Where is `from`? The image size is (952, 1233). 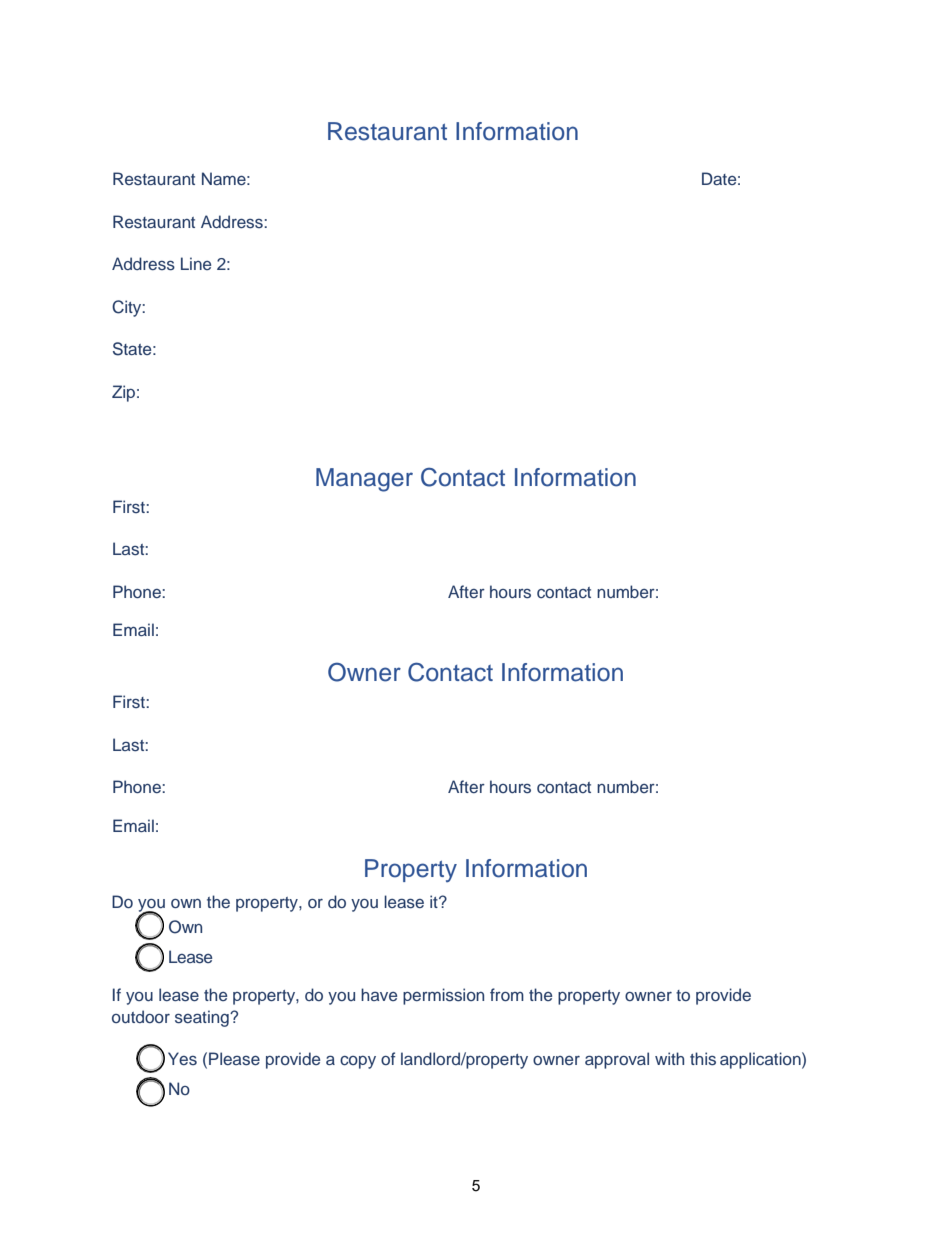 from is located at coordinates (507, 994).
